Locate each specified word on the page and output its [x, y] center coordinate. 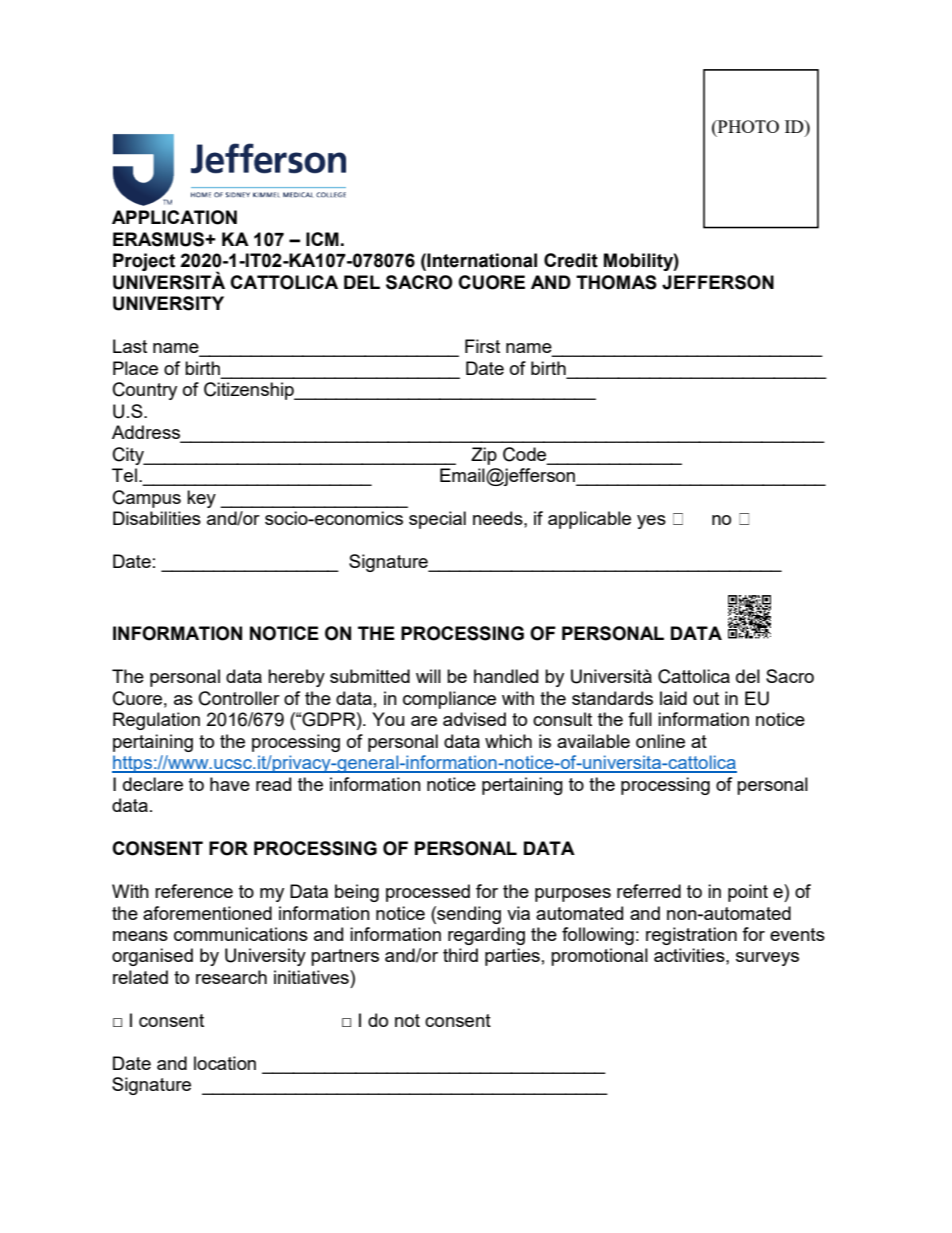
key [201, 499]
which [508, 741]
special [437, 520]
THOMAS [616, 282]
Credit [571, 260]
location [225, 1063]
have [230, 784]
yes [651, 522]
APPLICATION [174, 217]
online [660, 741]
